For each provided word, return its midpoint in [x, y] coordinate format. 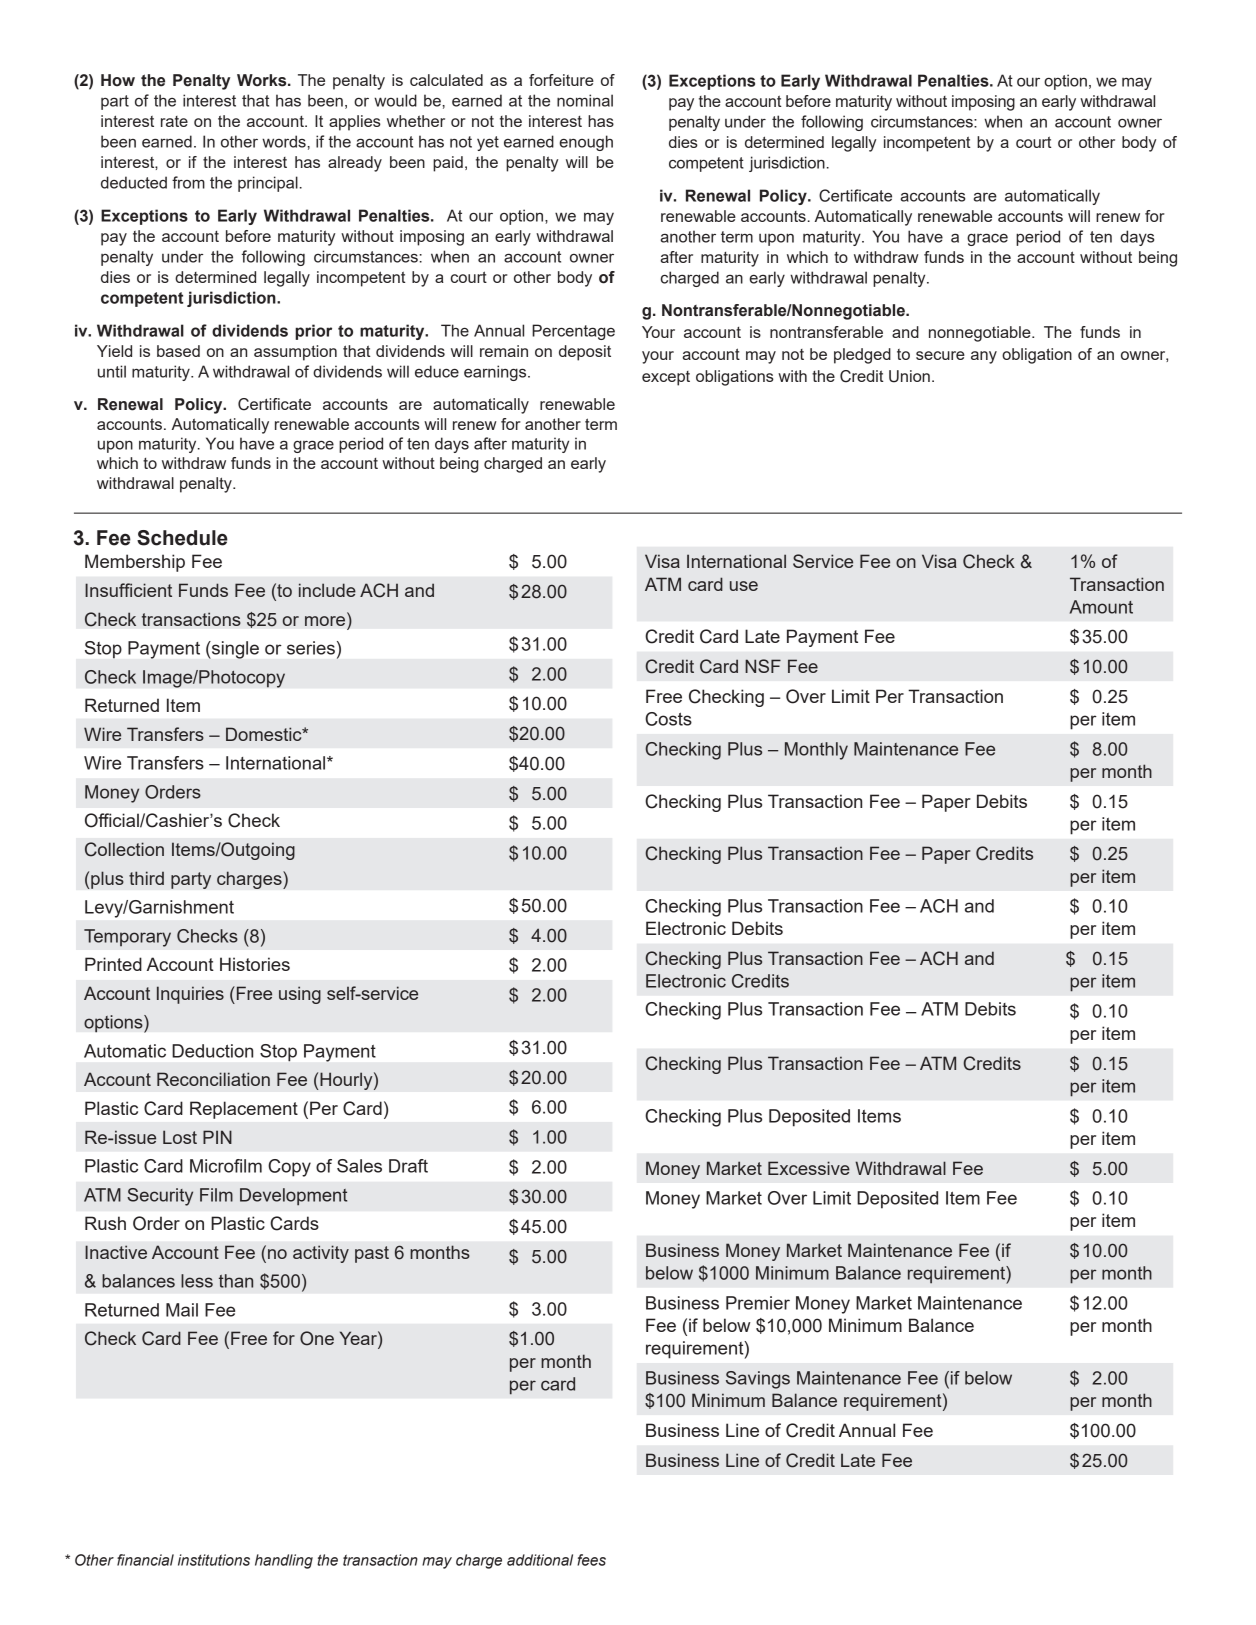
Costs [668, 719]
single [234, 650]
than [236, 1281]
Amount [1101, 607]
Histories [255, 964]
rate [174, 121]
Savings [758, 1380]
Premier [758, 1303]
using [300, 995]
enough [586, 143]
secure [940, 355]
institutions [214, 1560]
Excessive [809, 1168]
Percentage [573, 332]
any [984, 357]
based [178, 351]
